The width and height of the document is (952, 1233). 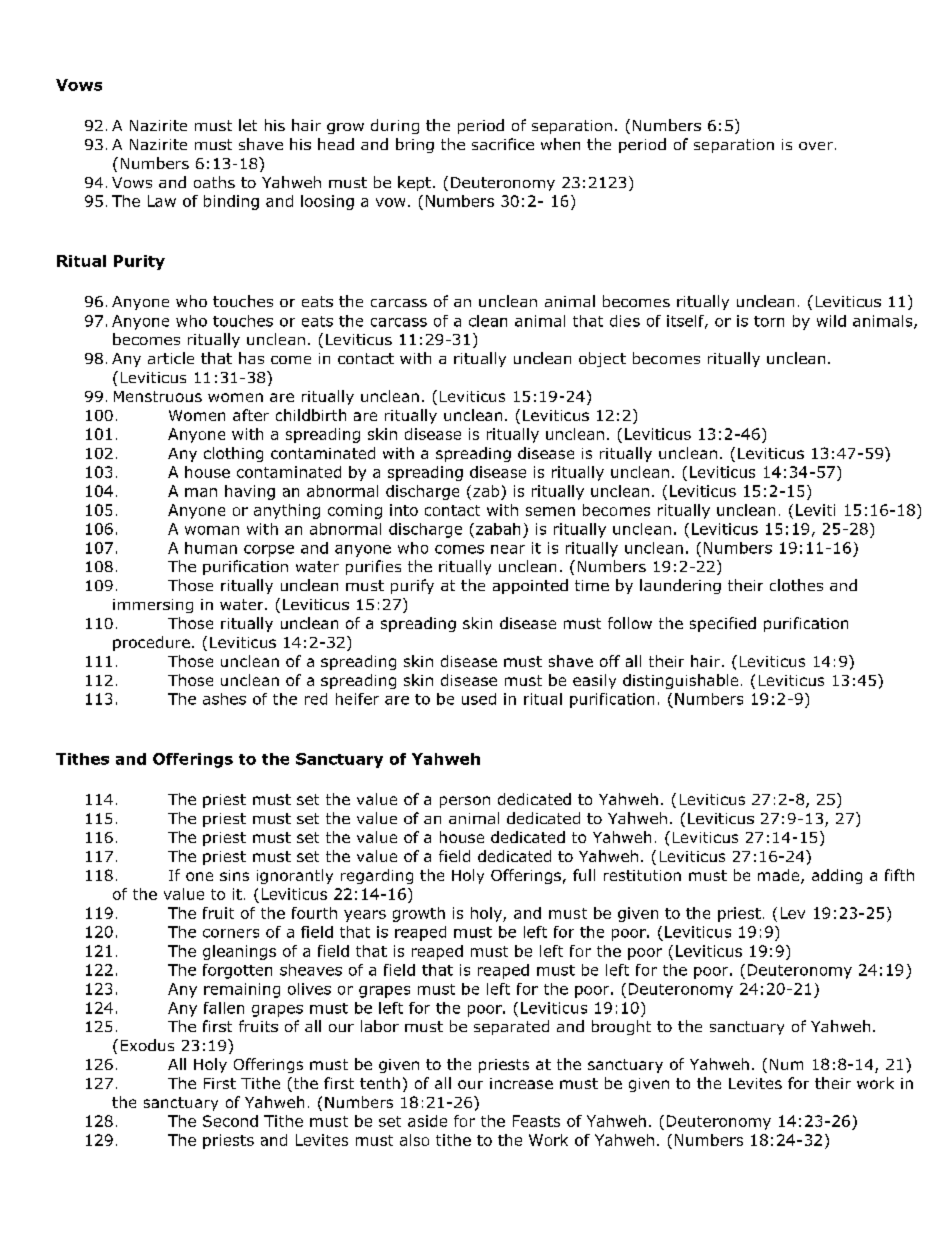 What do you see at coordinates (508, 549) in the document?
I see `near` at bounding box center [508, 549].
